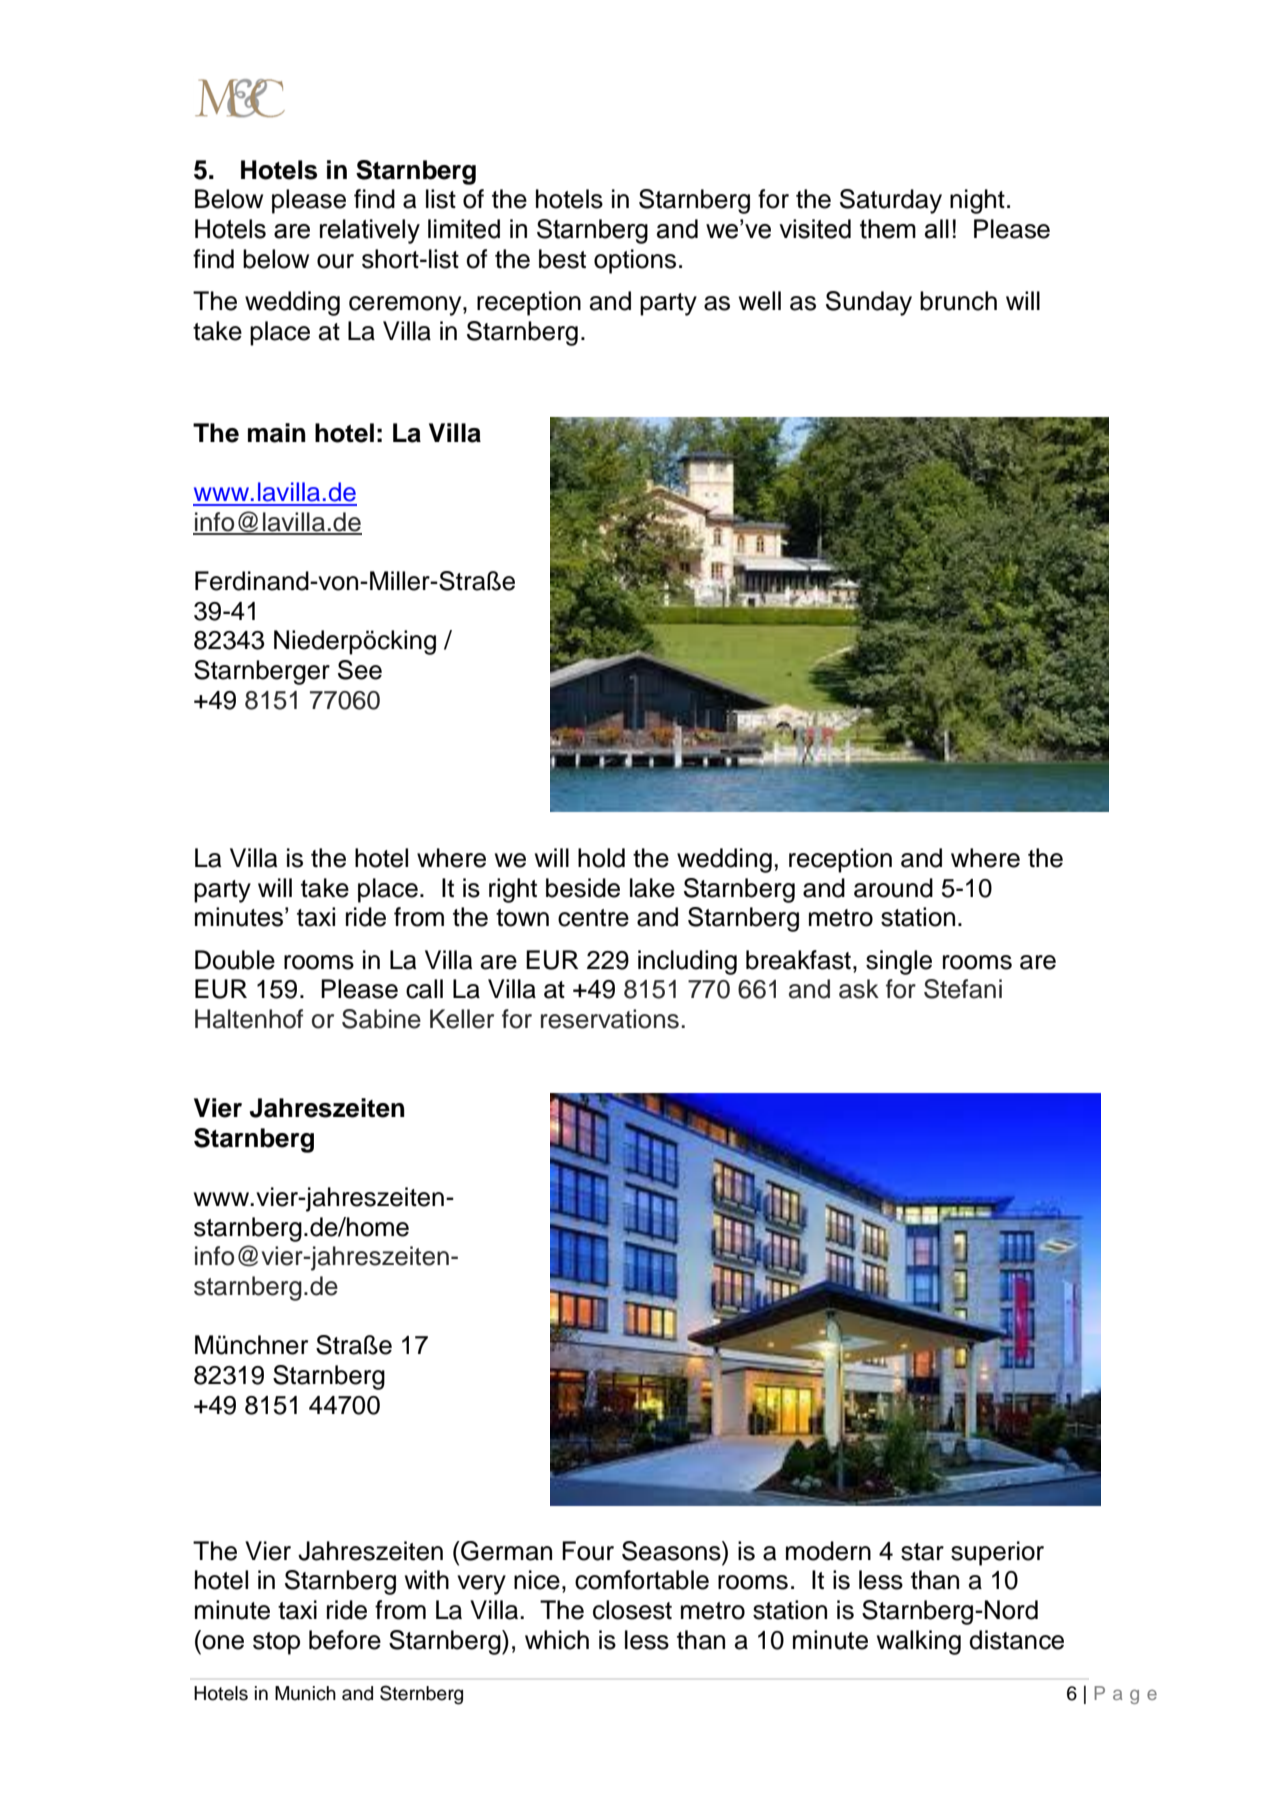 Image resolution: width=1279 pixels, height=1810 pixels. Describe the element at coordinates (235, 960) in the page. I see `Double` at that location.
